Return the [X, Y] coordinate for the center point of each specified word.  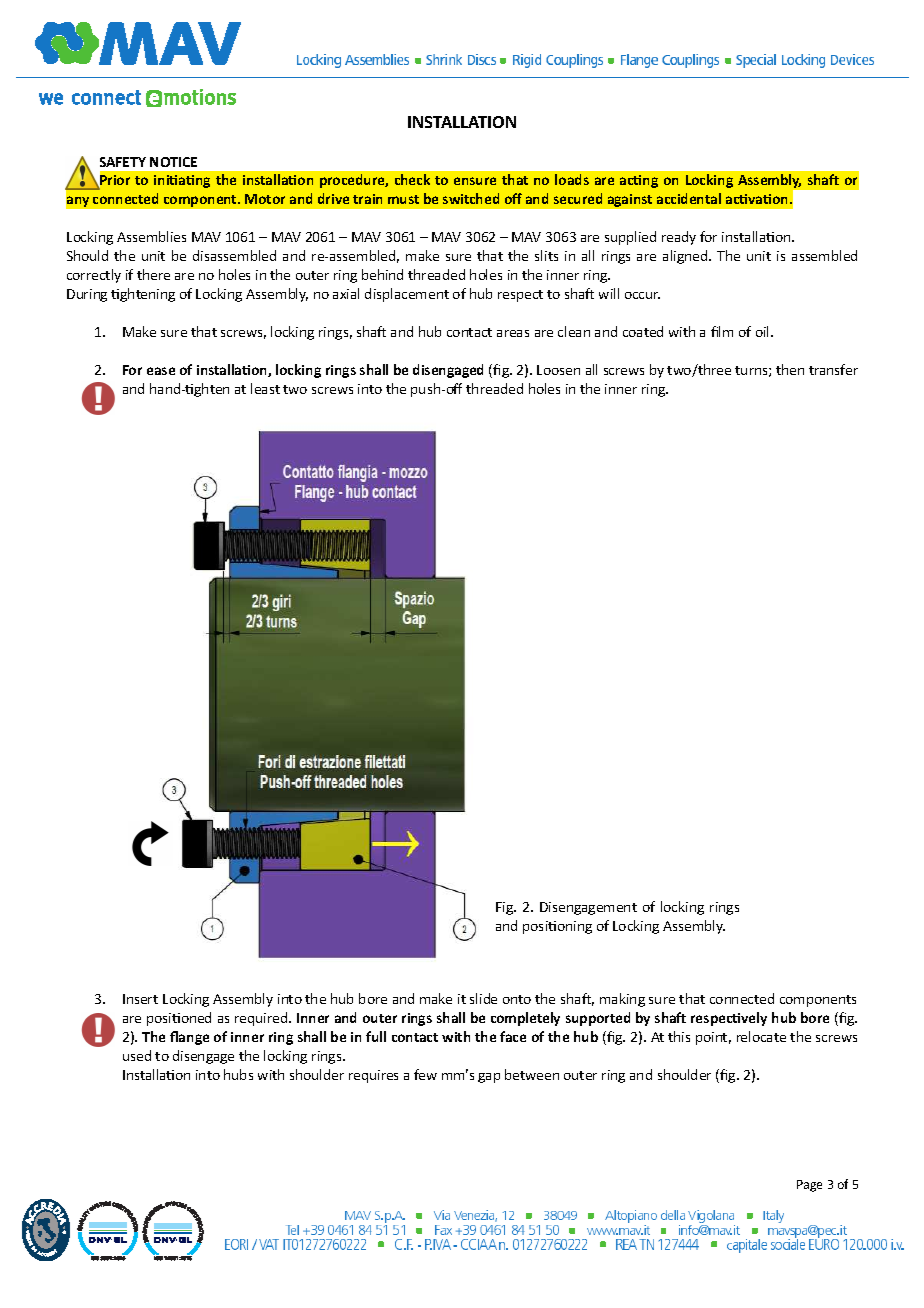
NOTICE [173, 162]
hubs [238, 1074]
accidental [689, 198]
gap [489, 1078]
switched [471, 198]
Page [809, 1186]
